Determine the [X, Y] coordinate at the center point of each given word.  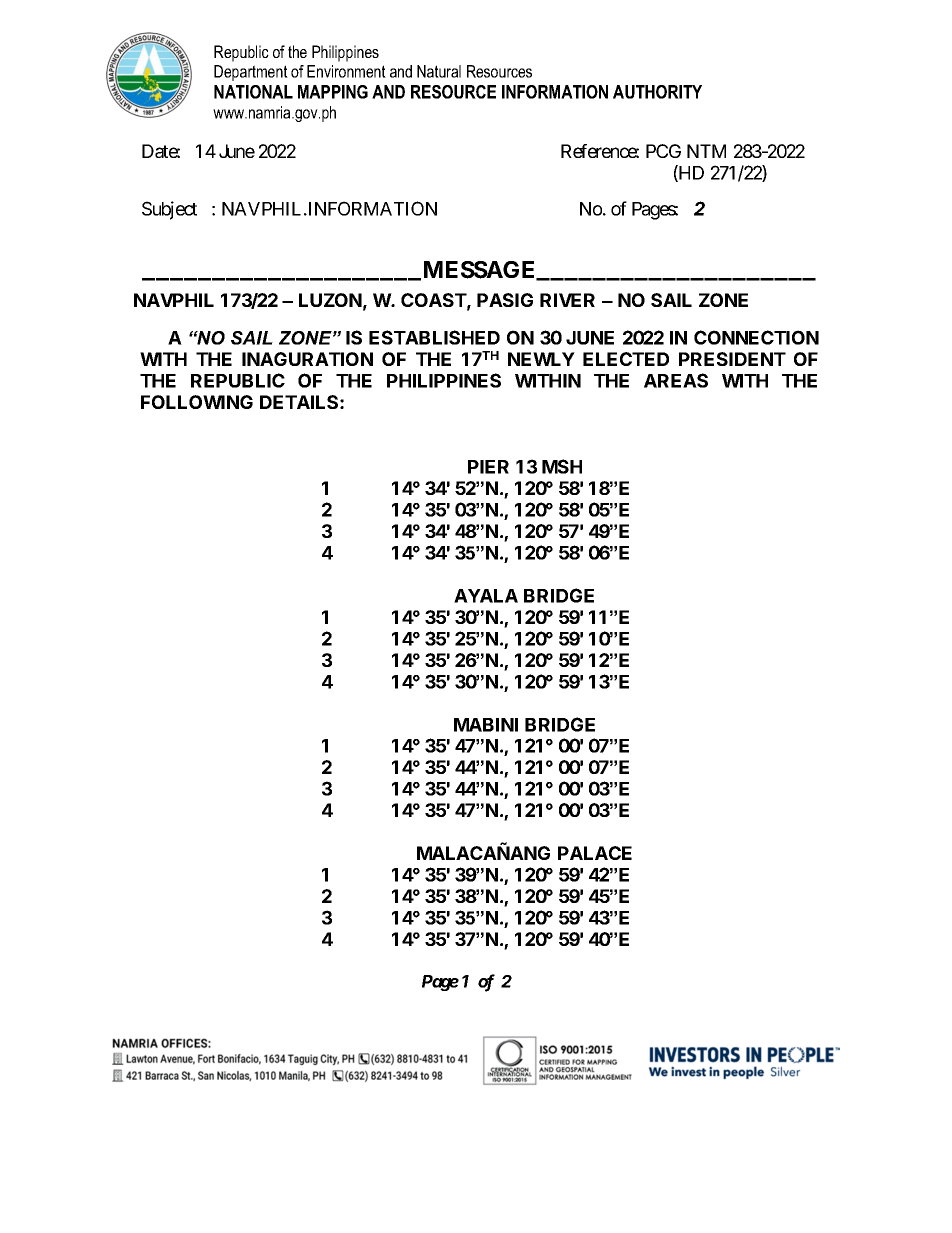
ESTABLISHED [434, 337]
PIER [488, 467]
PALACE [595, 853]
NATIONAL [253, 92]
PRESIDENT [732, 359]
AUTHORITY [657, 92]
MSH [562, 466]
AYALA [486, 596]
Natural [439, 71]
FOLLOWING [197, 402]
